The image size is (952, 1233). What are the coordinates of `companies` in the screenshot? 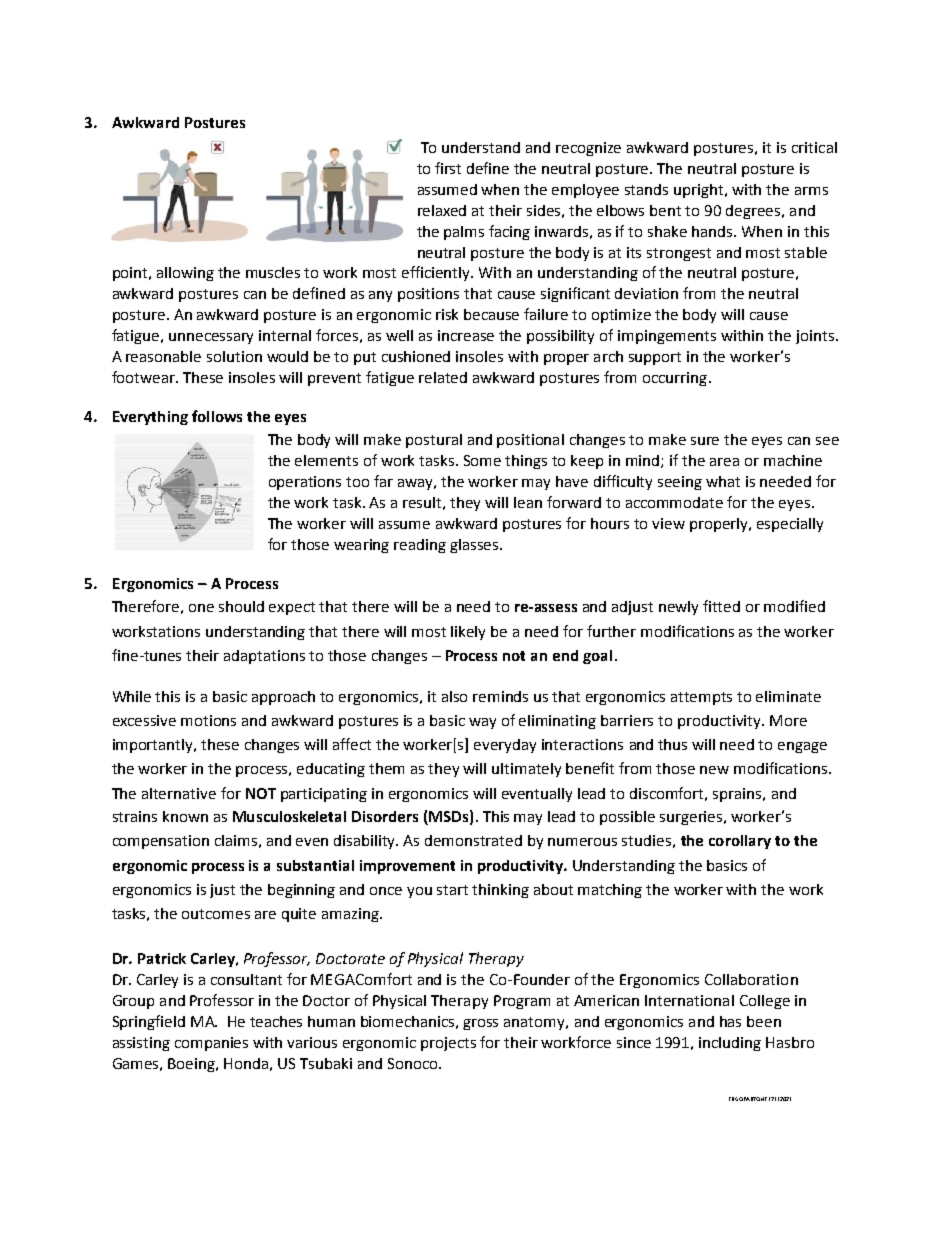 It's located at (211, 1044).
